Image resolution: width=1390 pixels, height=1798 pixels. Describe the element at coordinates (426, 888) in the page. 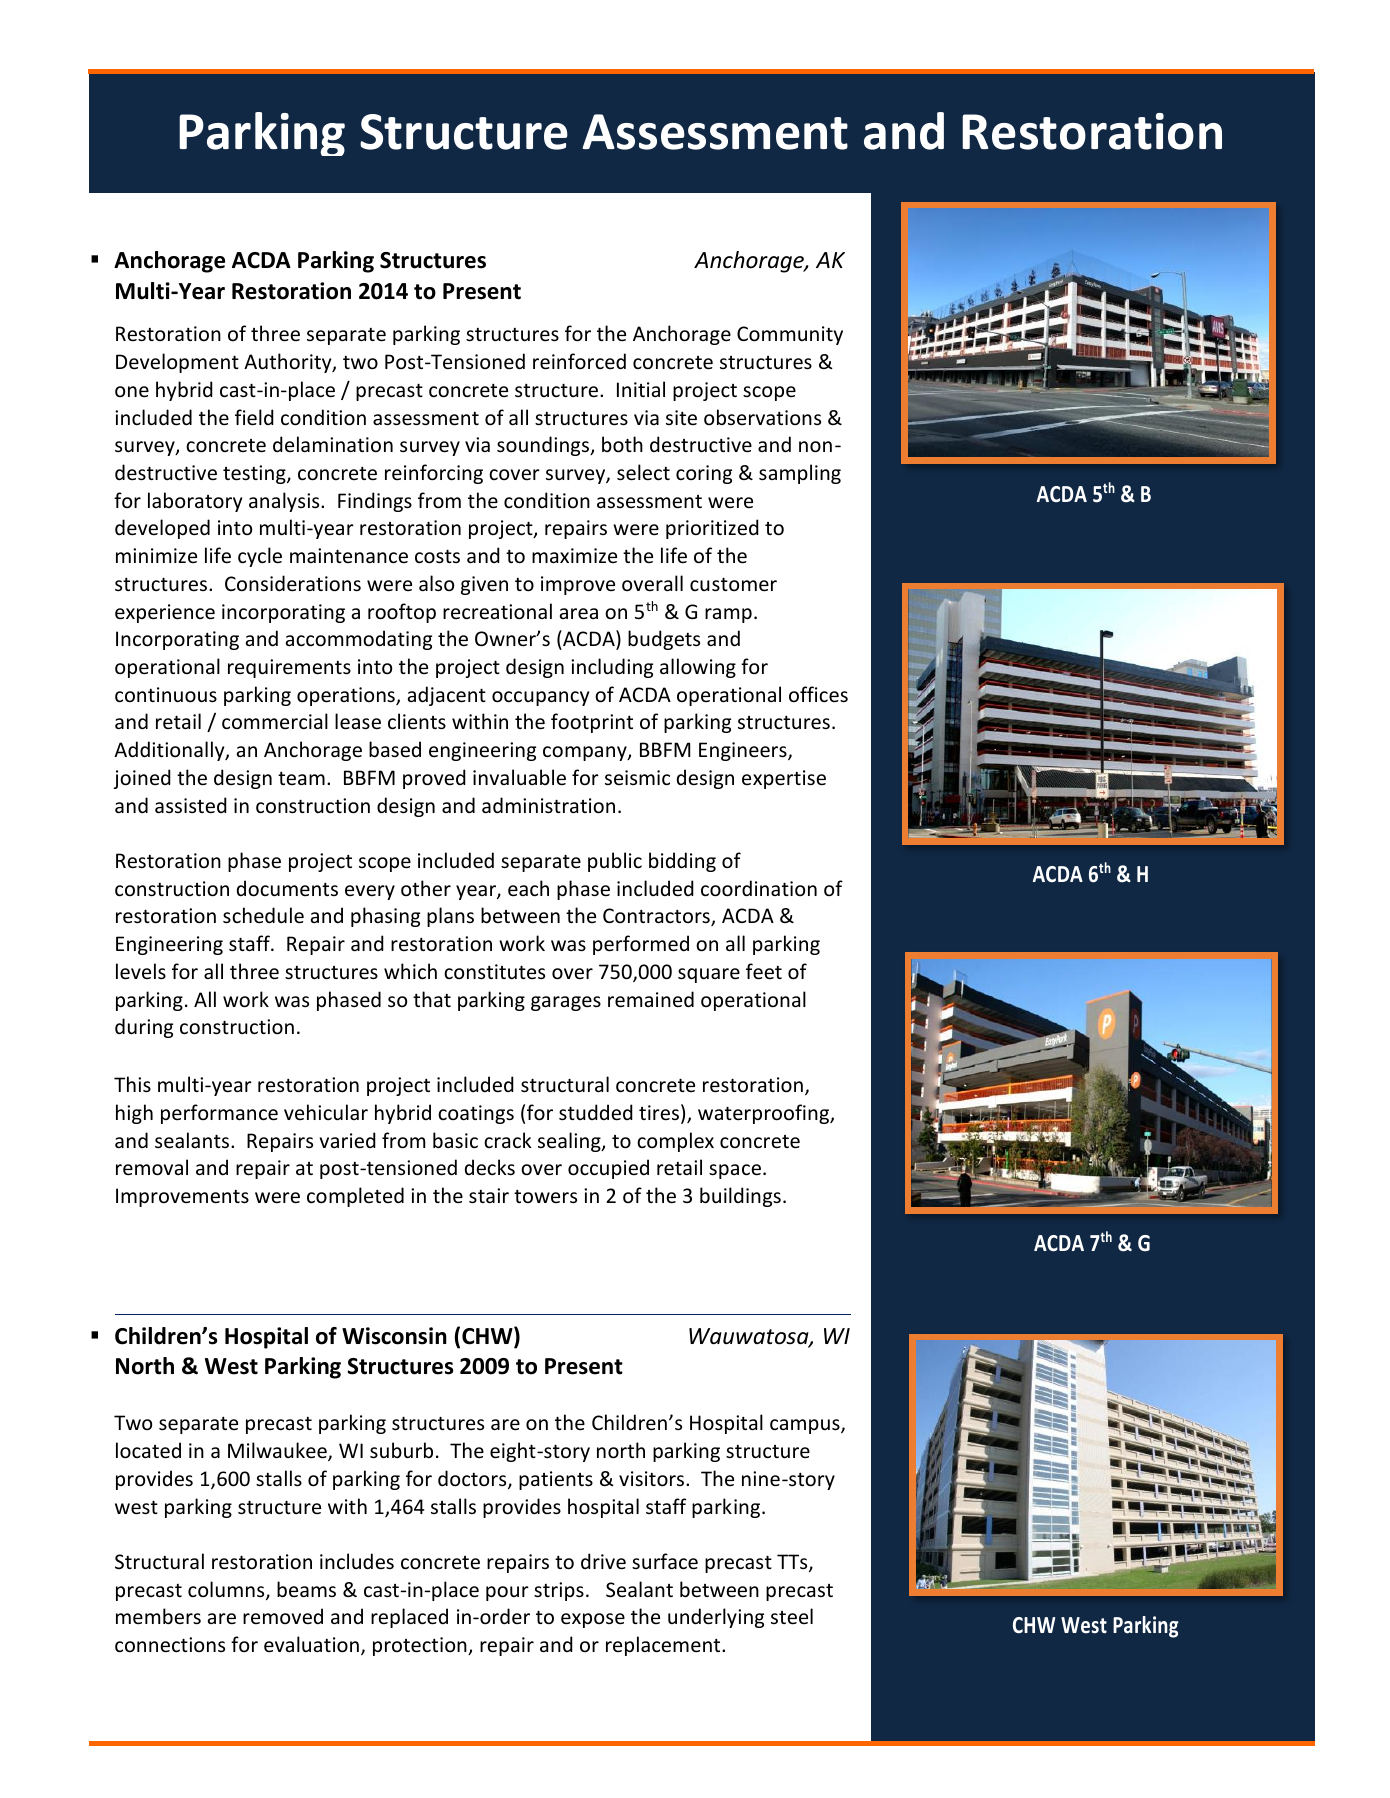

I see `other` at that location.
